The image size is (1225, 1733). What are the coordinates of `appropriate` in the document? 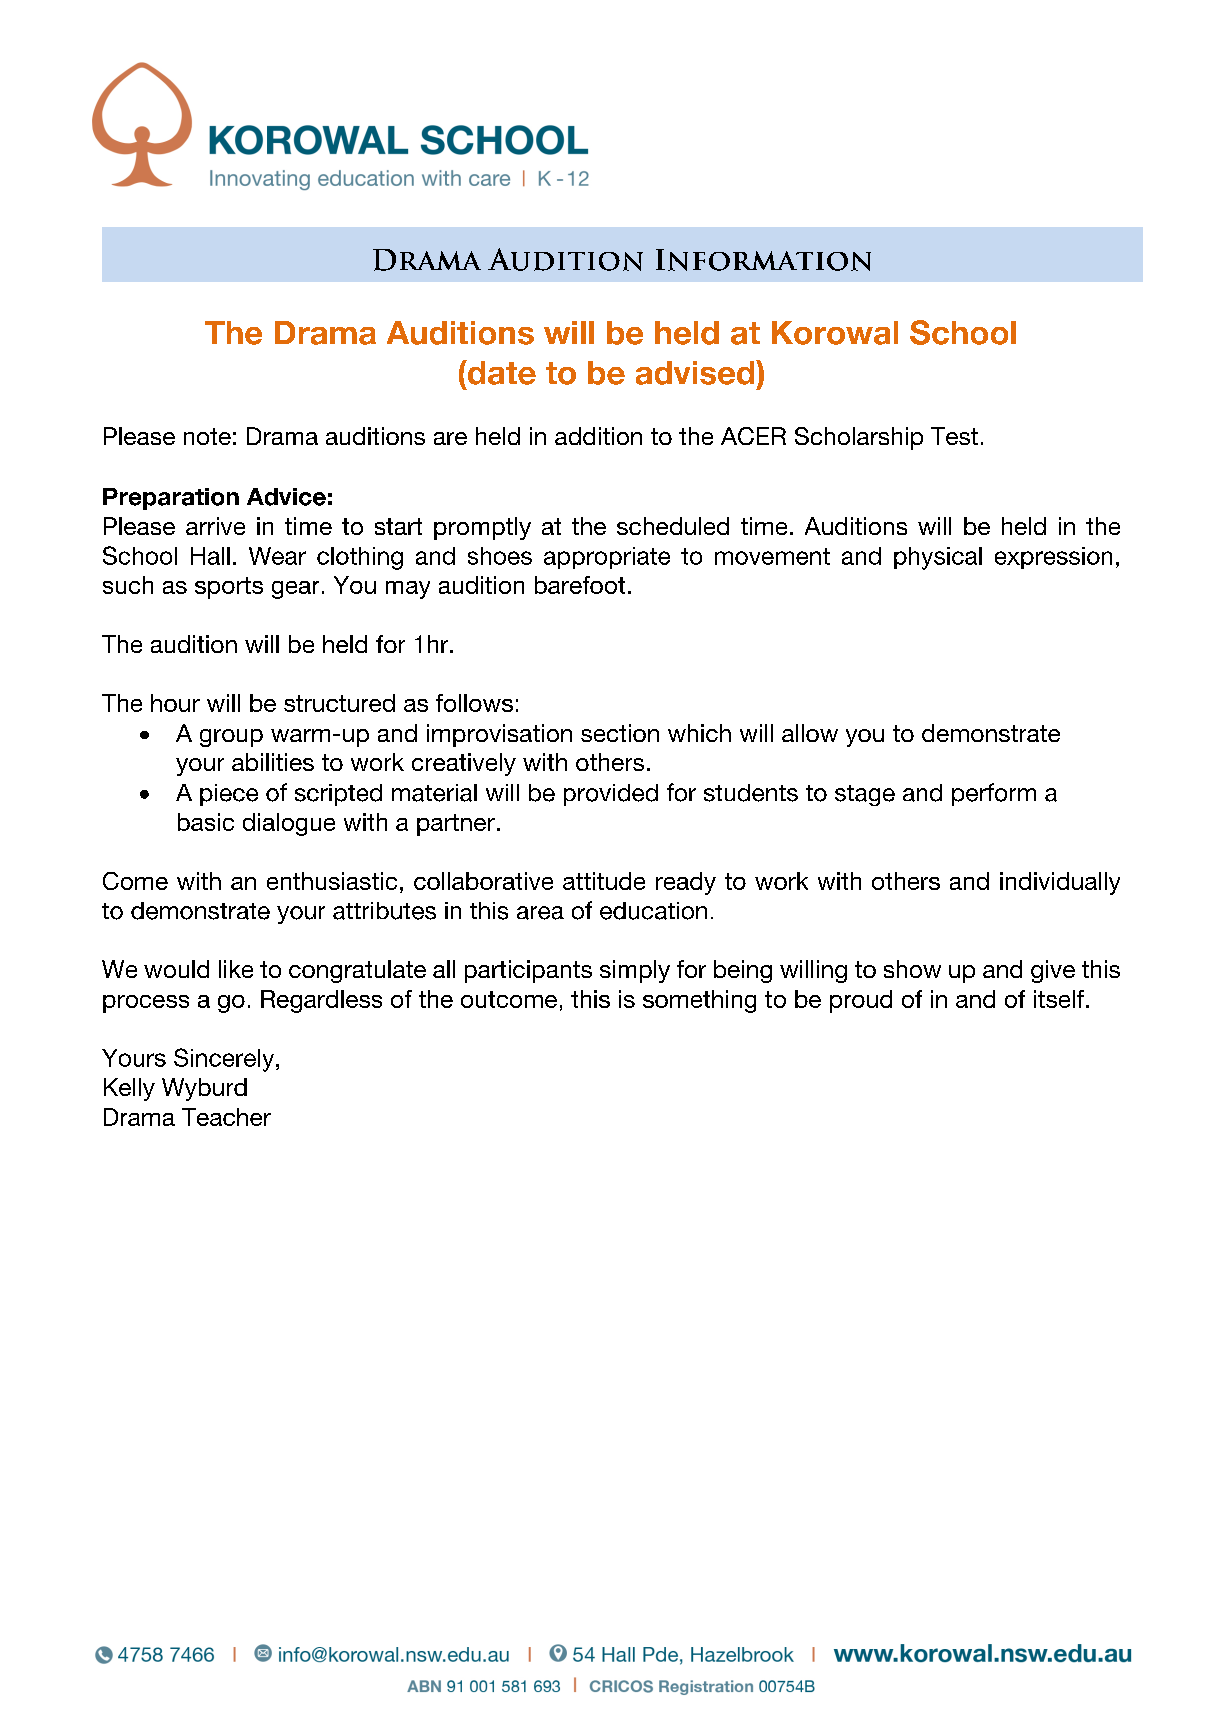 It's located at (607, 558).
